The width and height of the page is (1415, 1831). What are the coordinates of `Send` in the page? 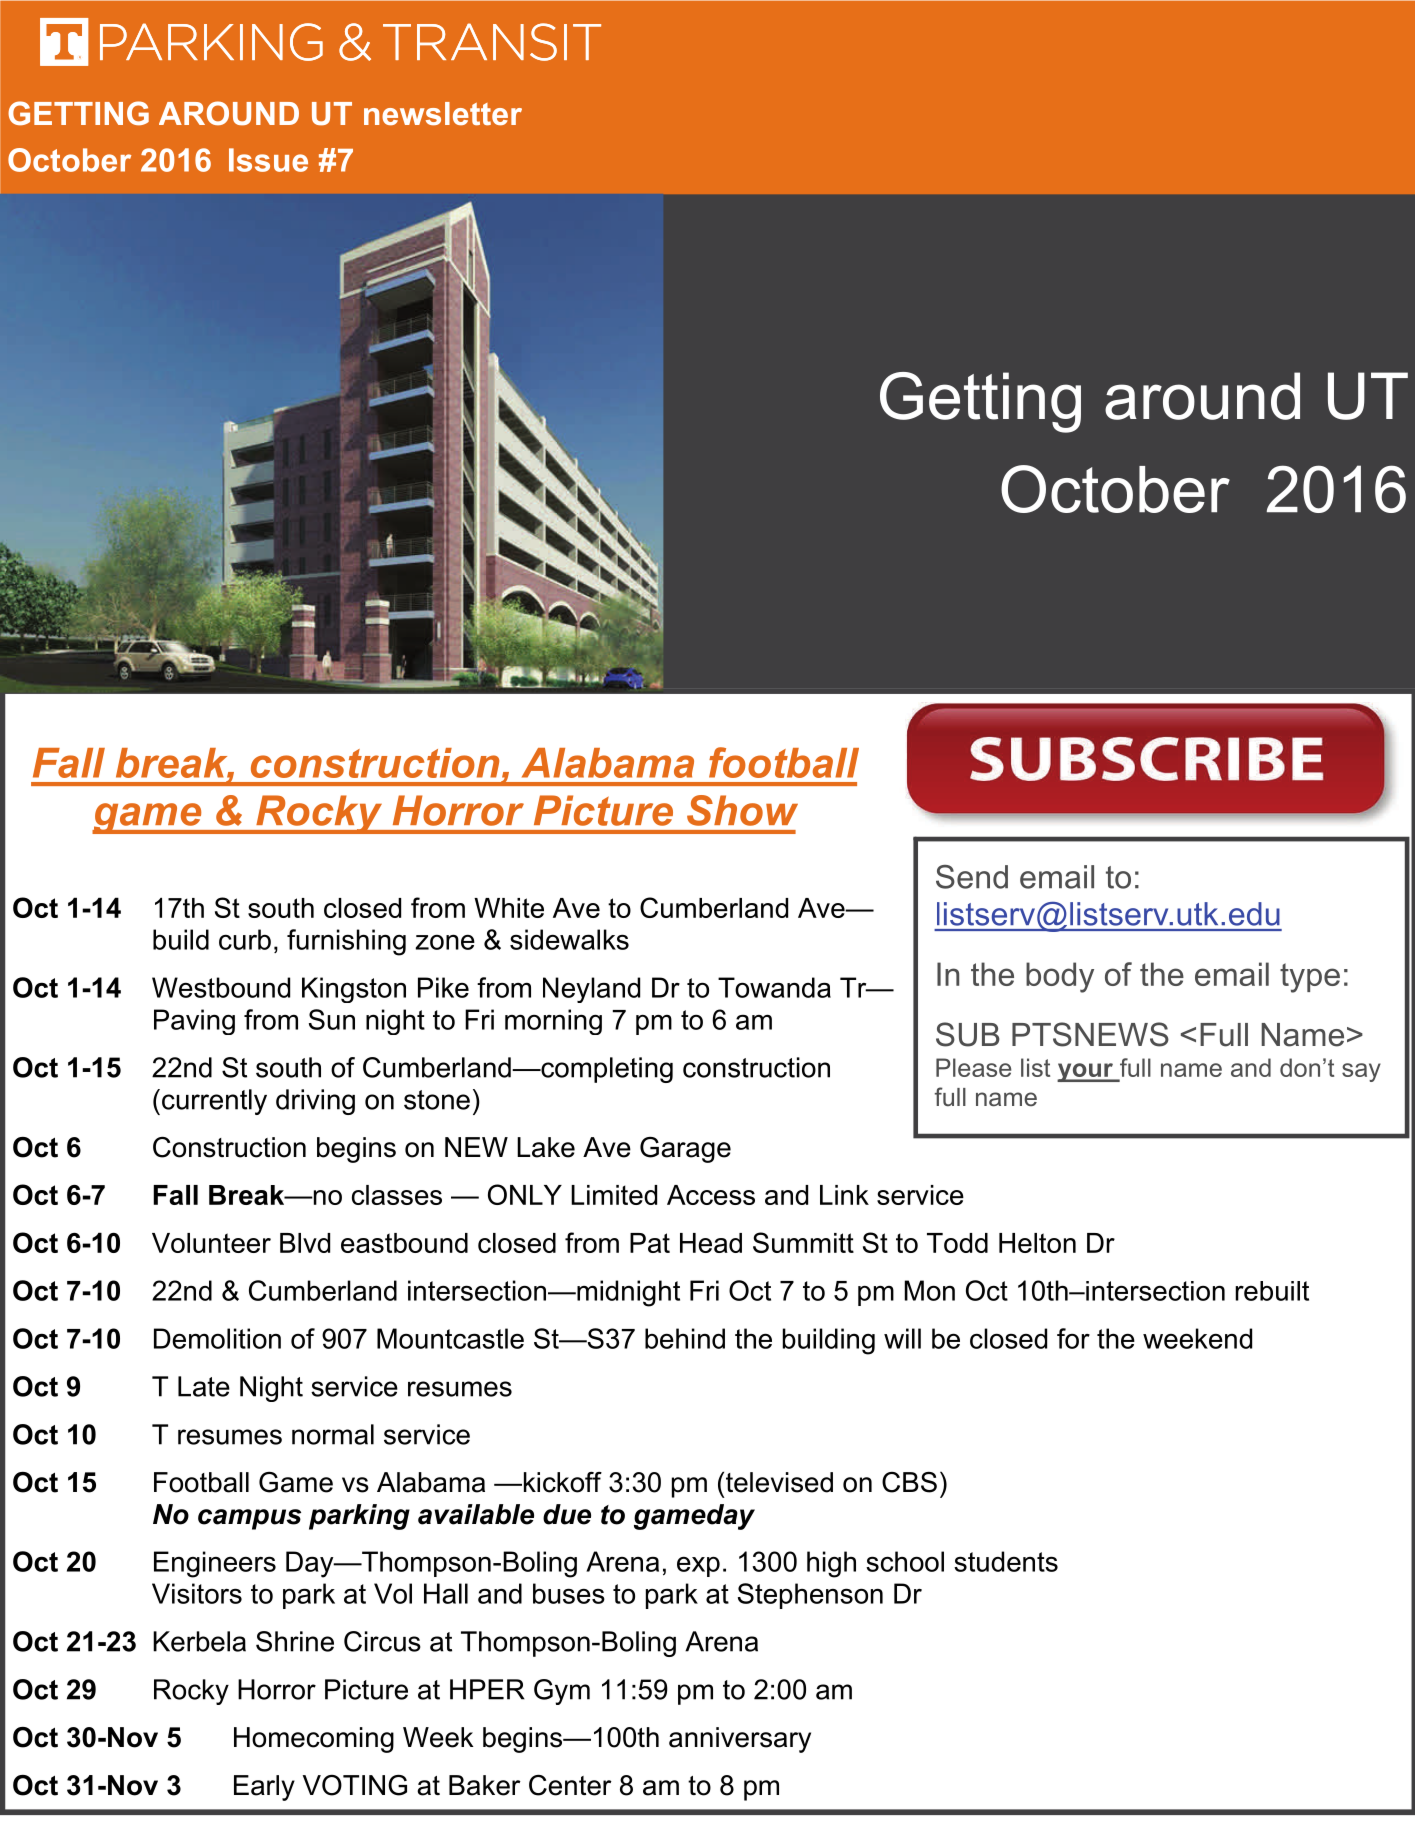 It's located at (972, 877).
